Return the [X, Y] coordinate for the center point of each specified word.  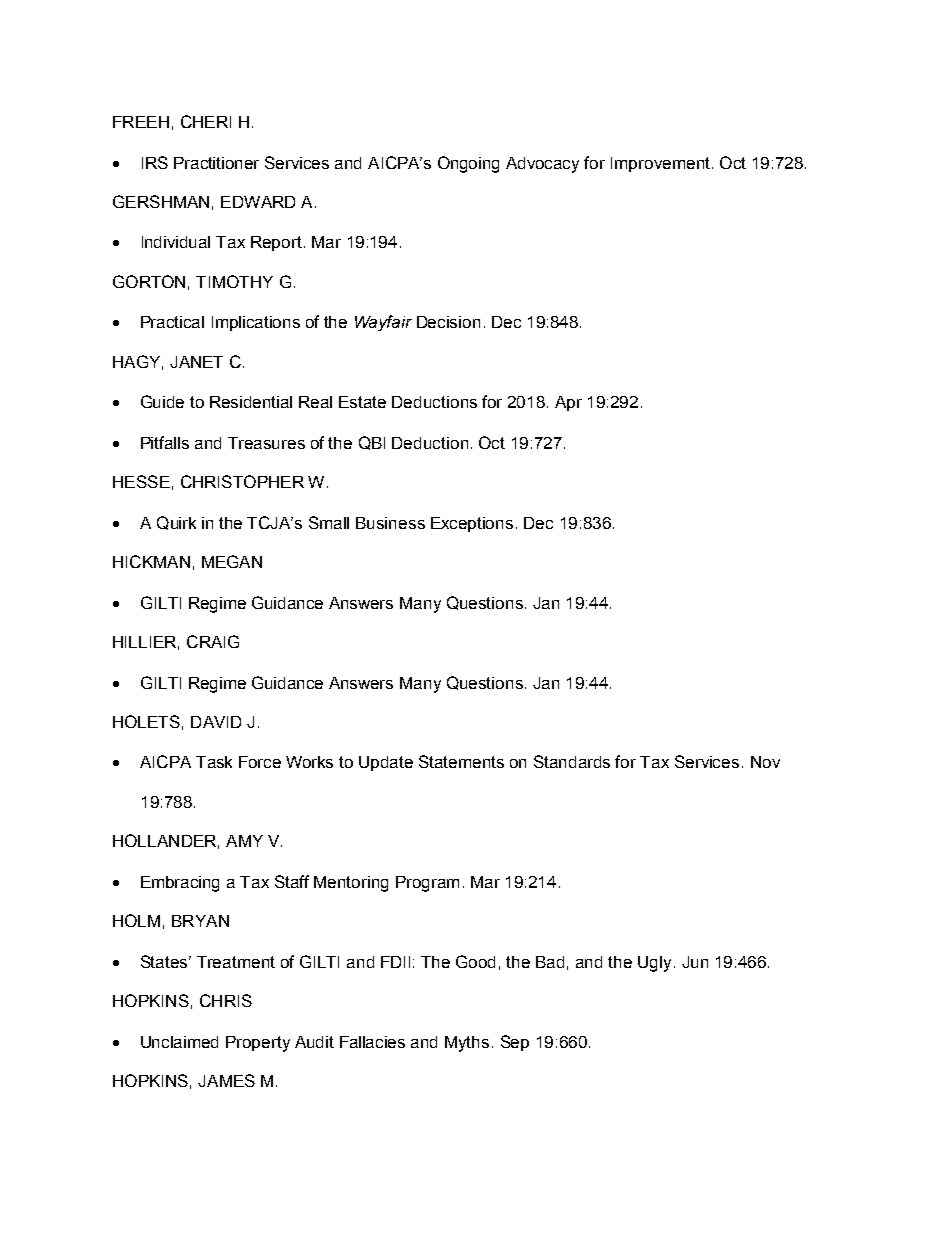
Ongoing [468, 164]
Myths [467, 1044]
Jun [695, 962]
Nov [765, 762]
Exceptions [472, 524]
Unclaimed [179, 1042]
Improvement [660, 164]
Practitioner [216, 163]
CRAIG [213, 641]
